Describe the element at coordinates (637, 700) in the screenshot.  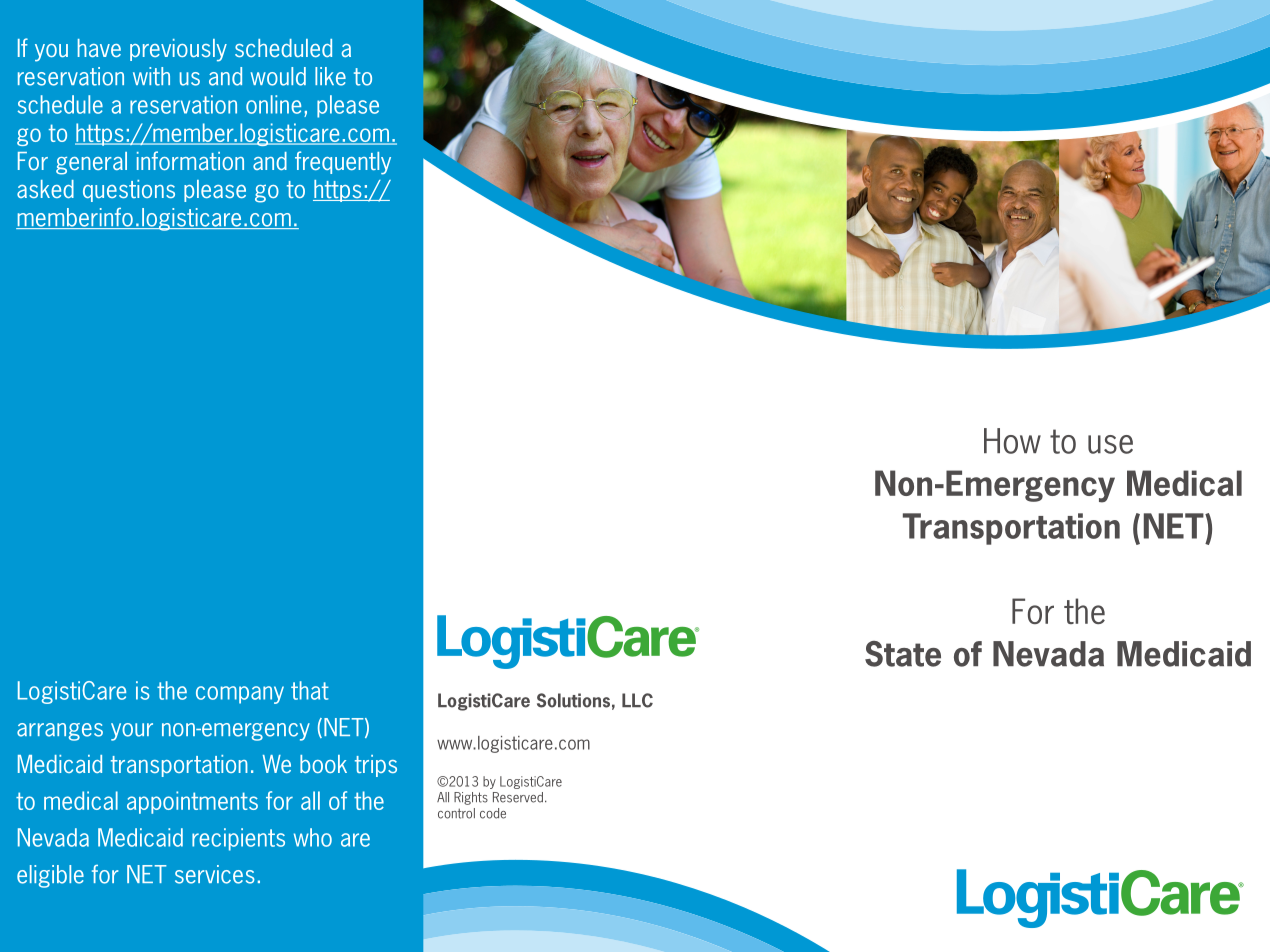
I see `LLC` at that location.
